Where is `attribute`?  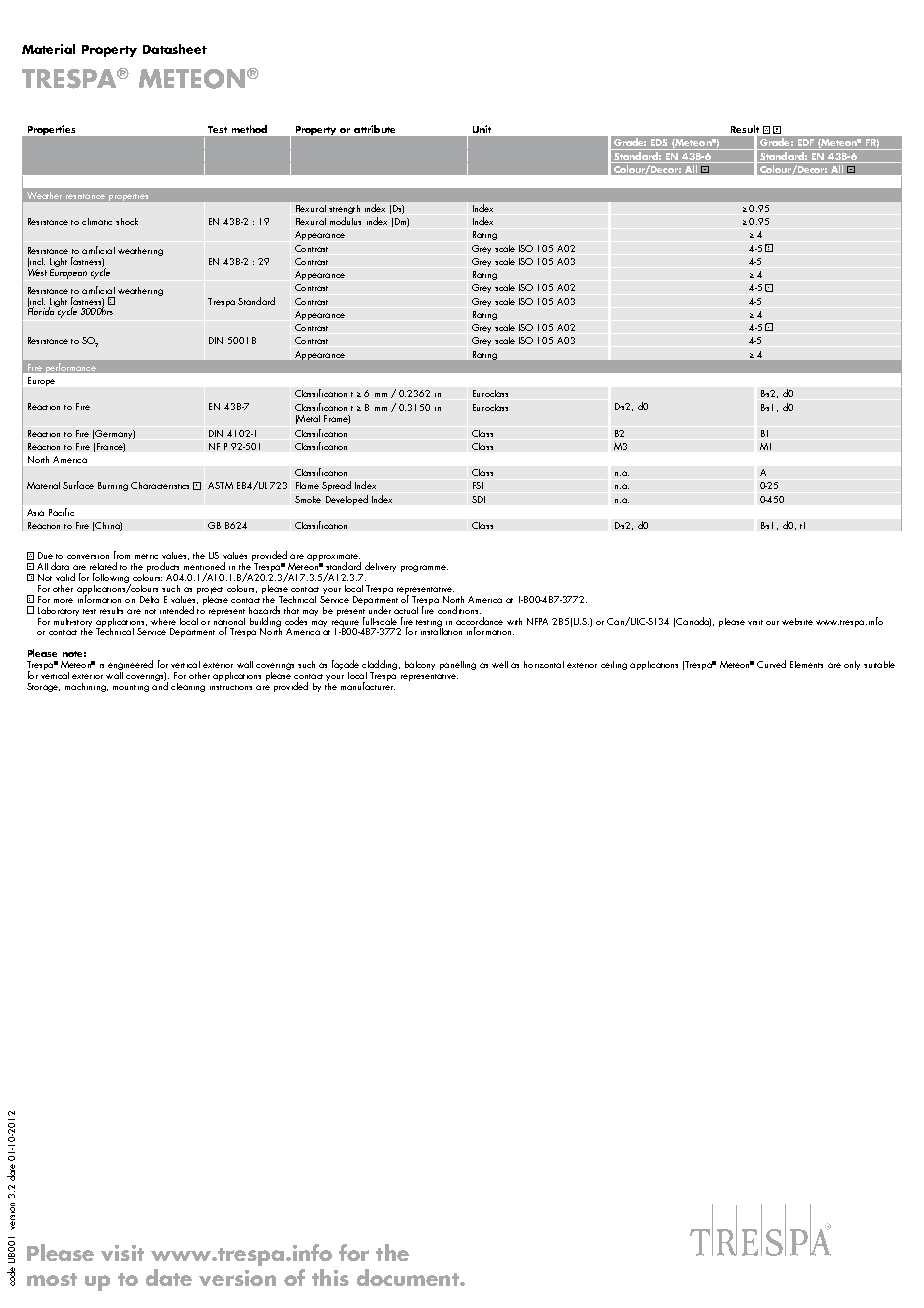
attribute is located at coordinates (374, 129).
